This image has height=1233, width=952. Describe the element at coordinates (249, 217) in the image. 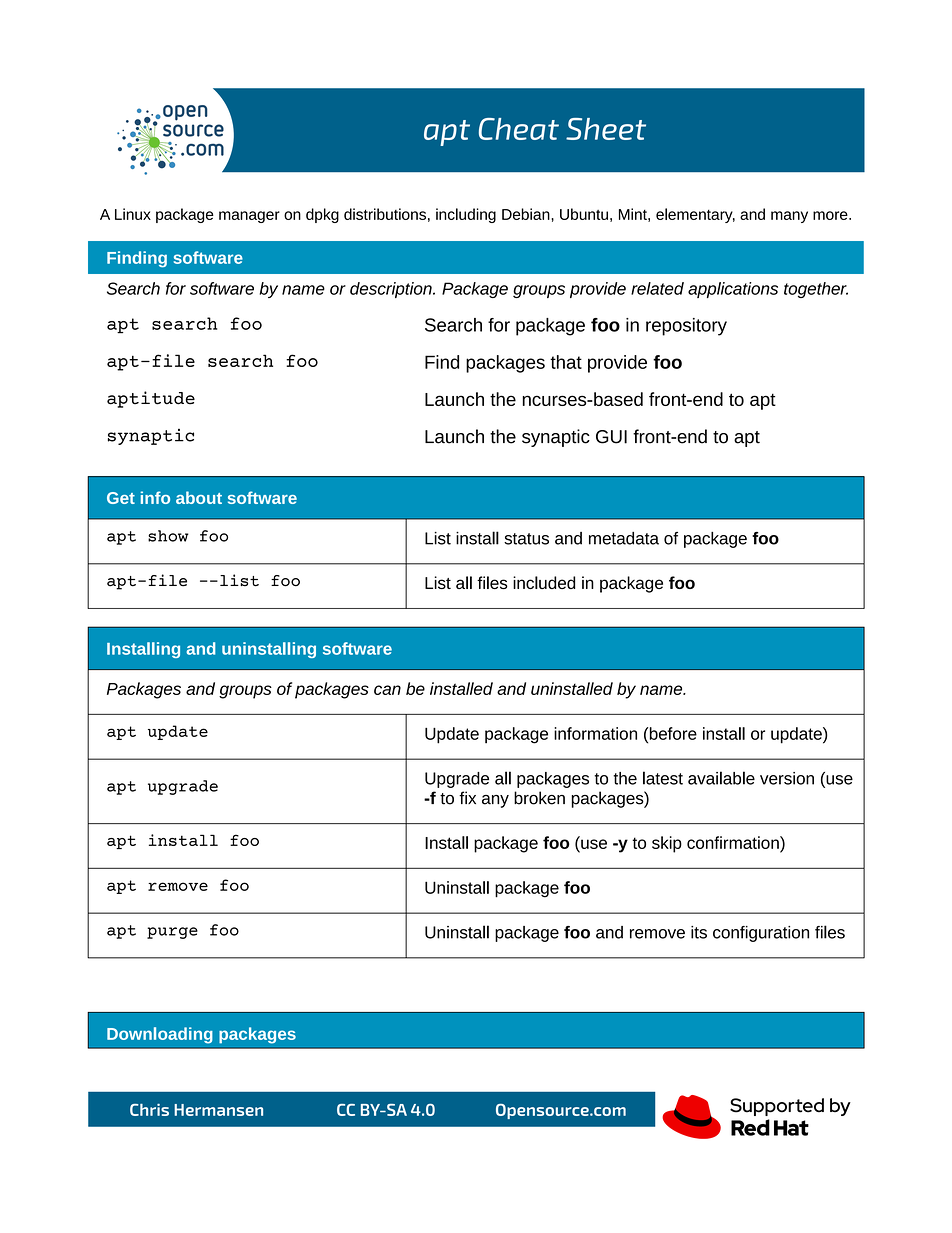

I see `manager` at that location.
